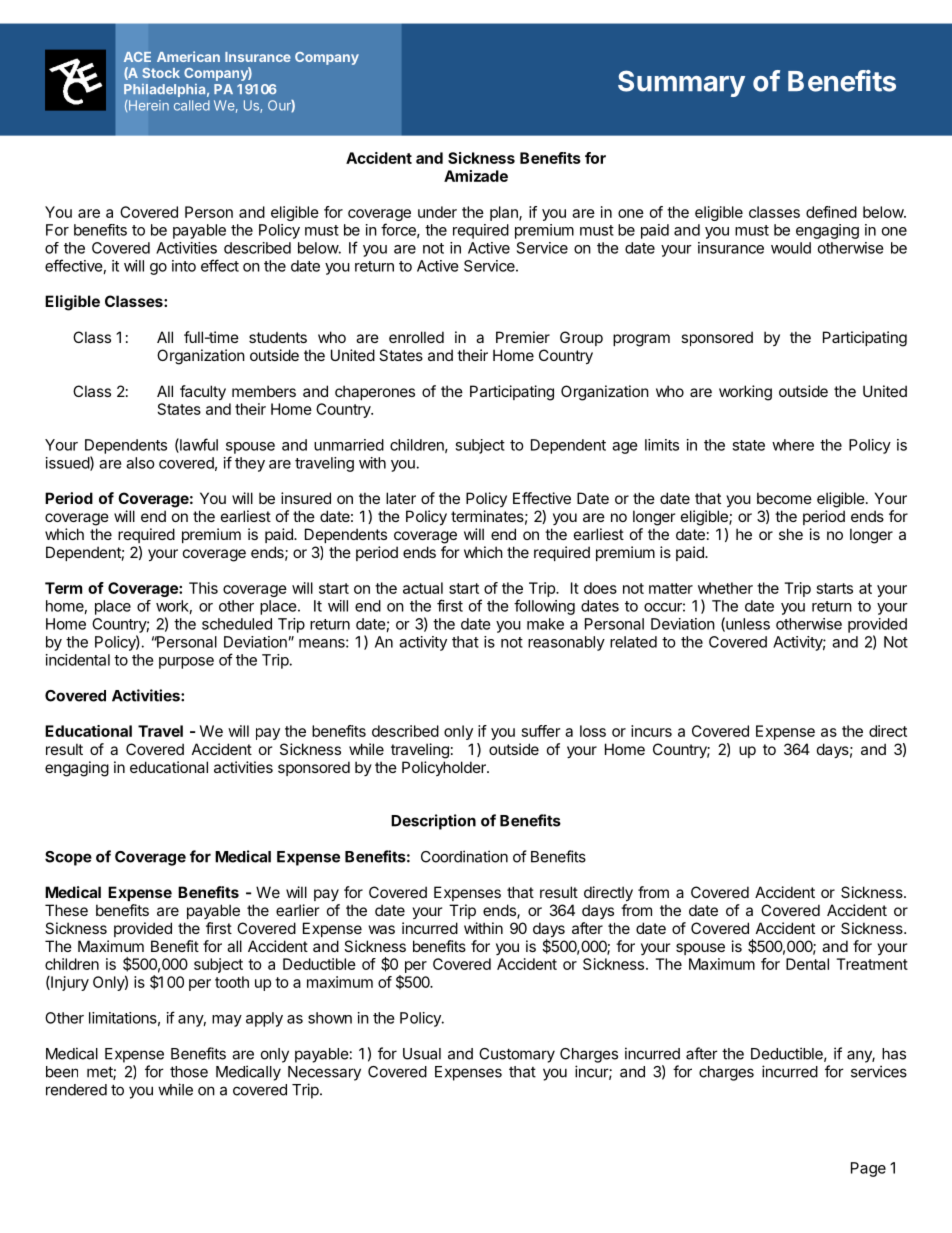  What do you see at coordinates (161, 72) in the screenshot?
I see `Stock` at bounding box center [161, 72].
